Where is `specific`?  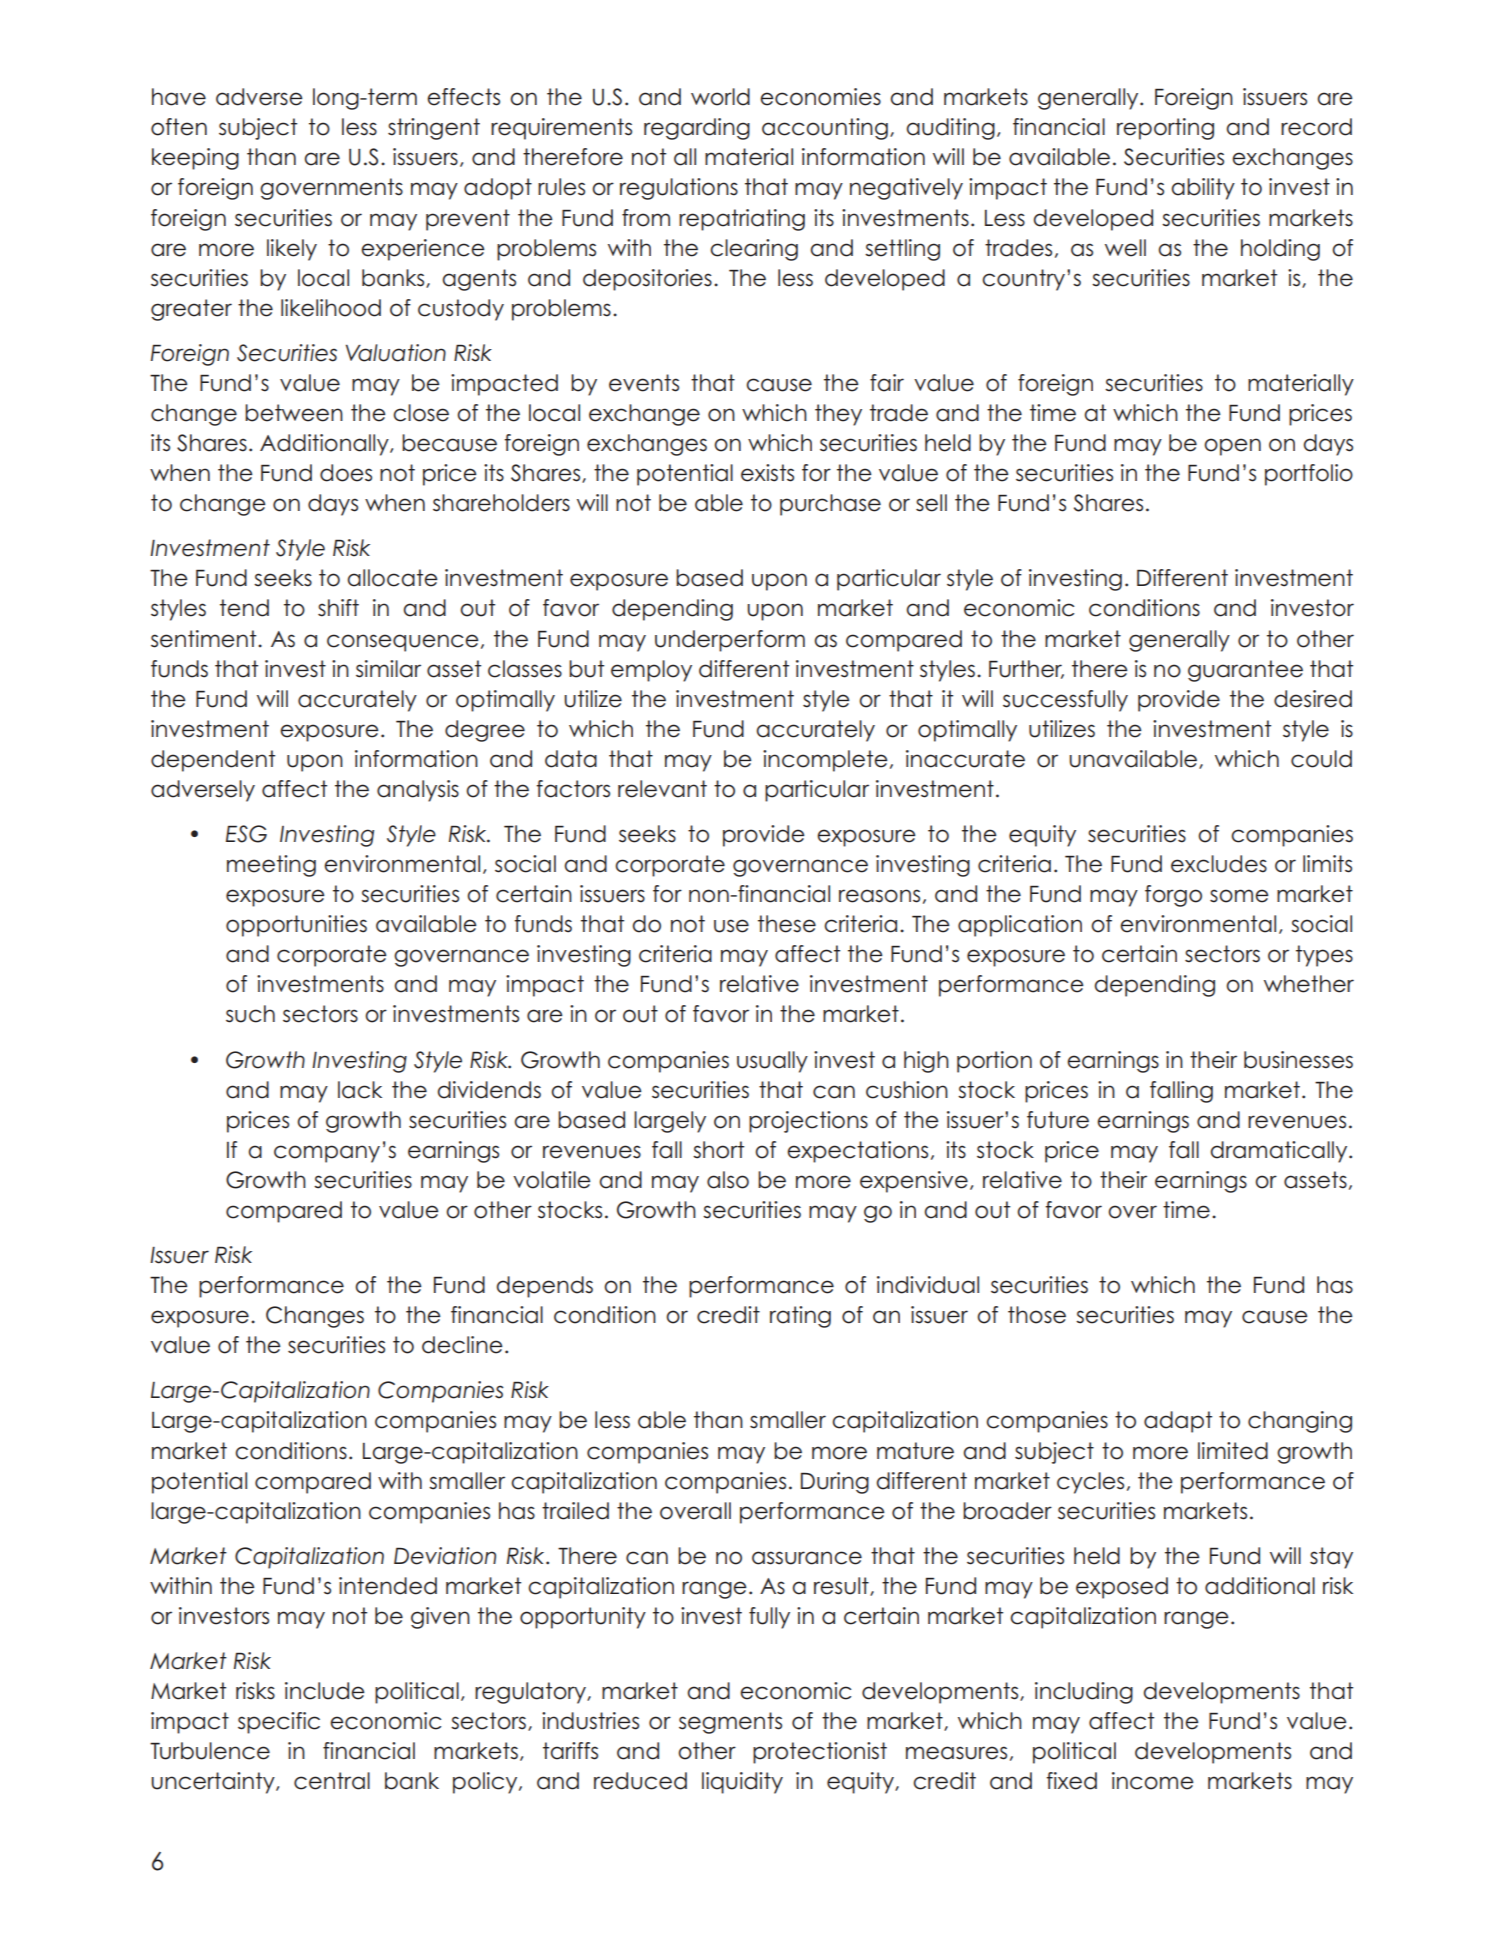 specific is located at coordinates (279, 1723).
